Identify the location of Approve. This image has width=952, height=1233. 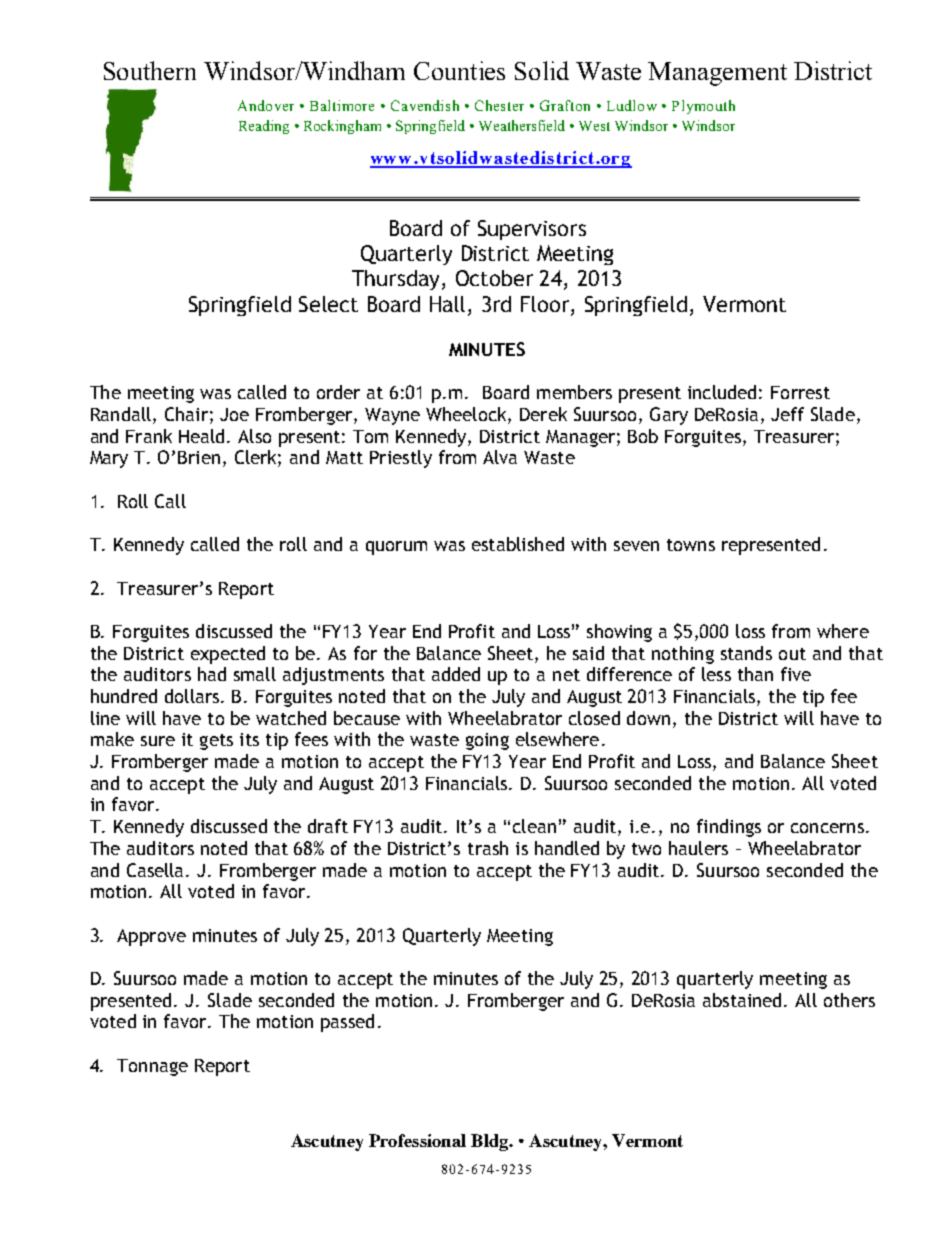
(151, 937).
